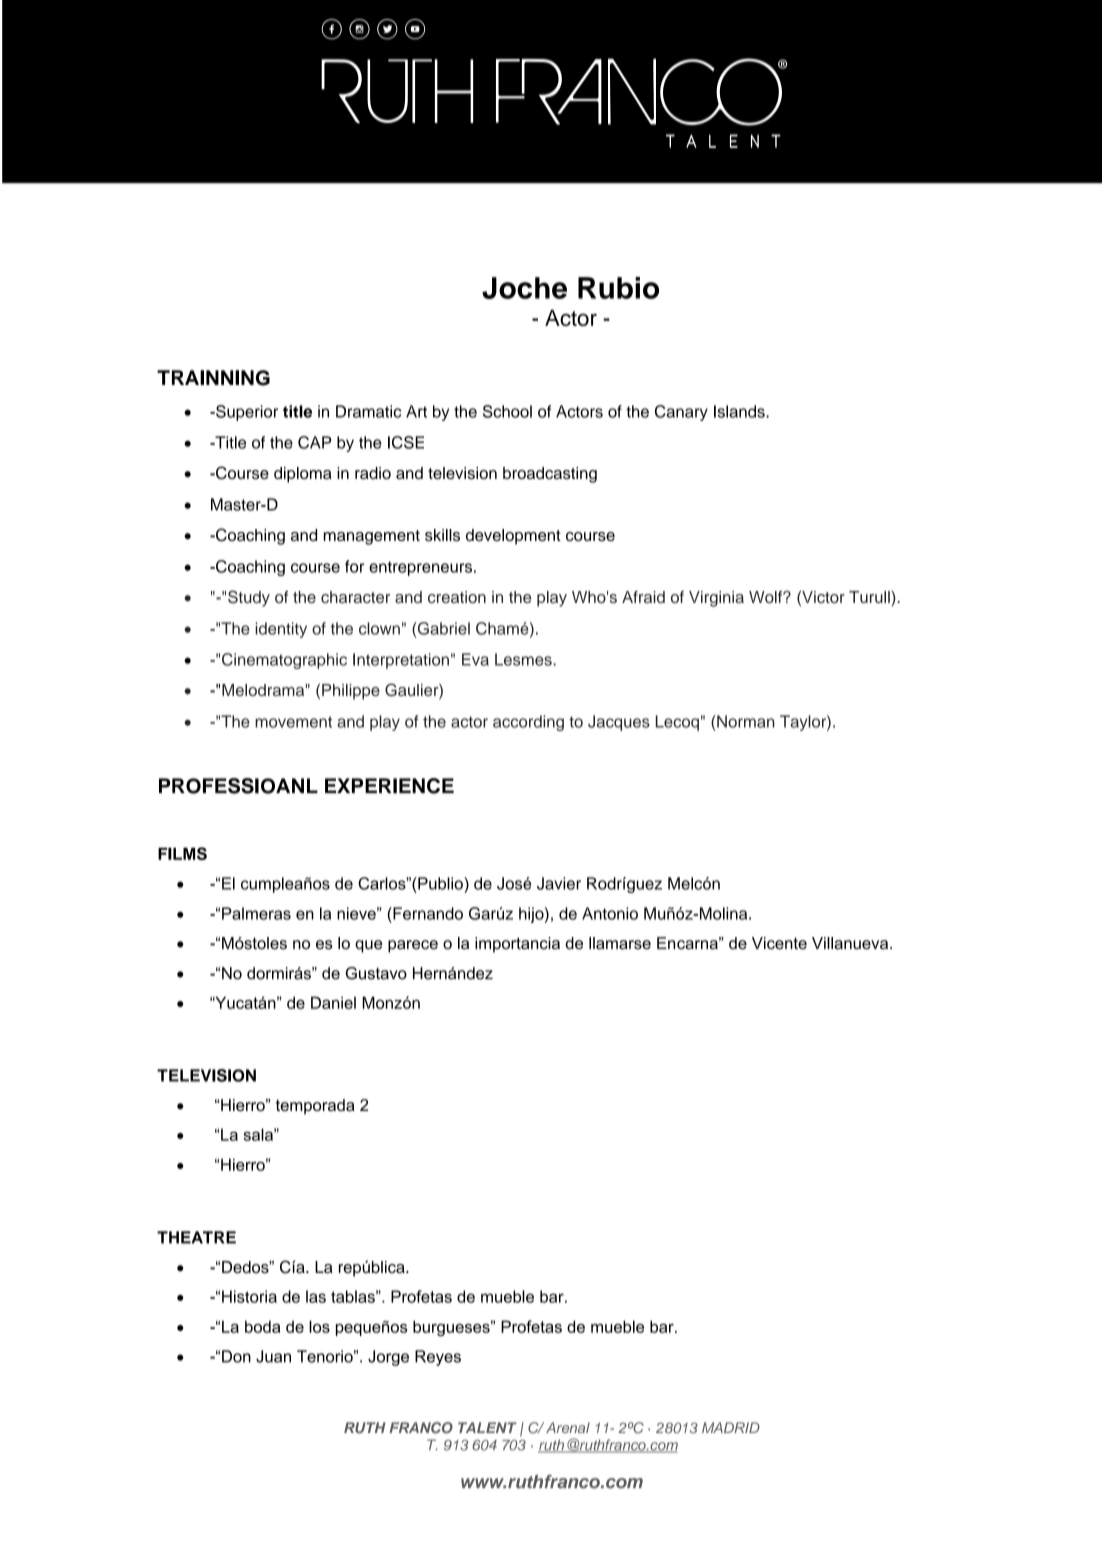 The height and width of the screenshot is (1558, 1102). Describe the element at coordinates (851, 943) in the screenshot. I see `Villanueva` at that location.
